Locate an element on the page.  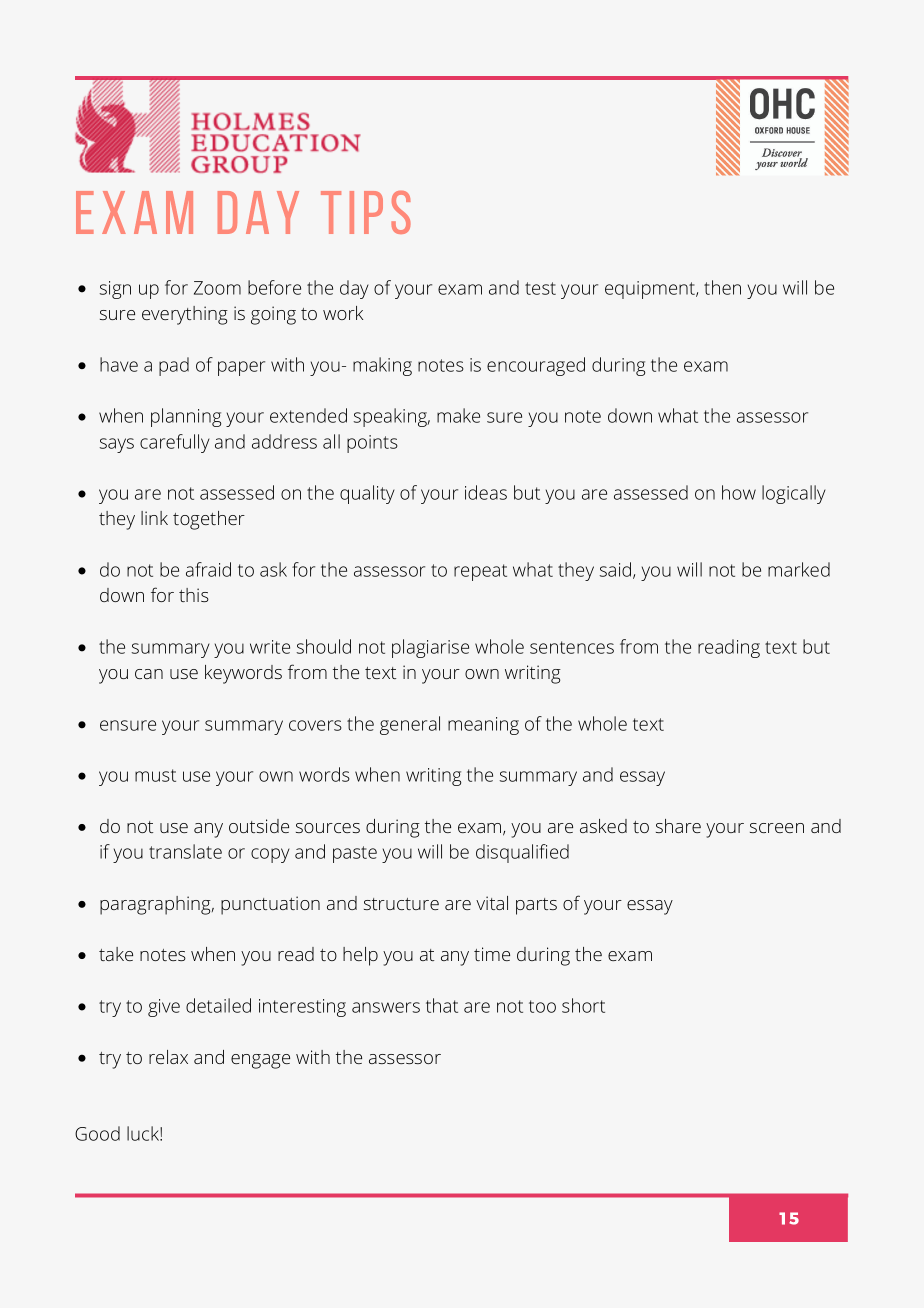
share is located at coordinates (678, 826).
